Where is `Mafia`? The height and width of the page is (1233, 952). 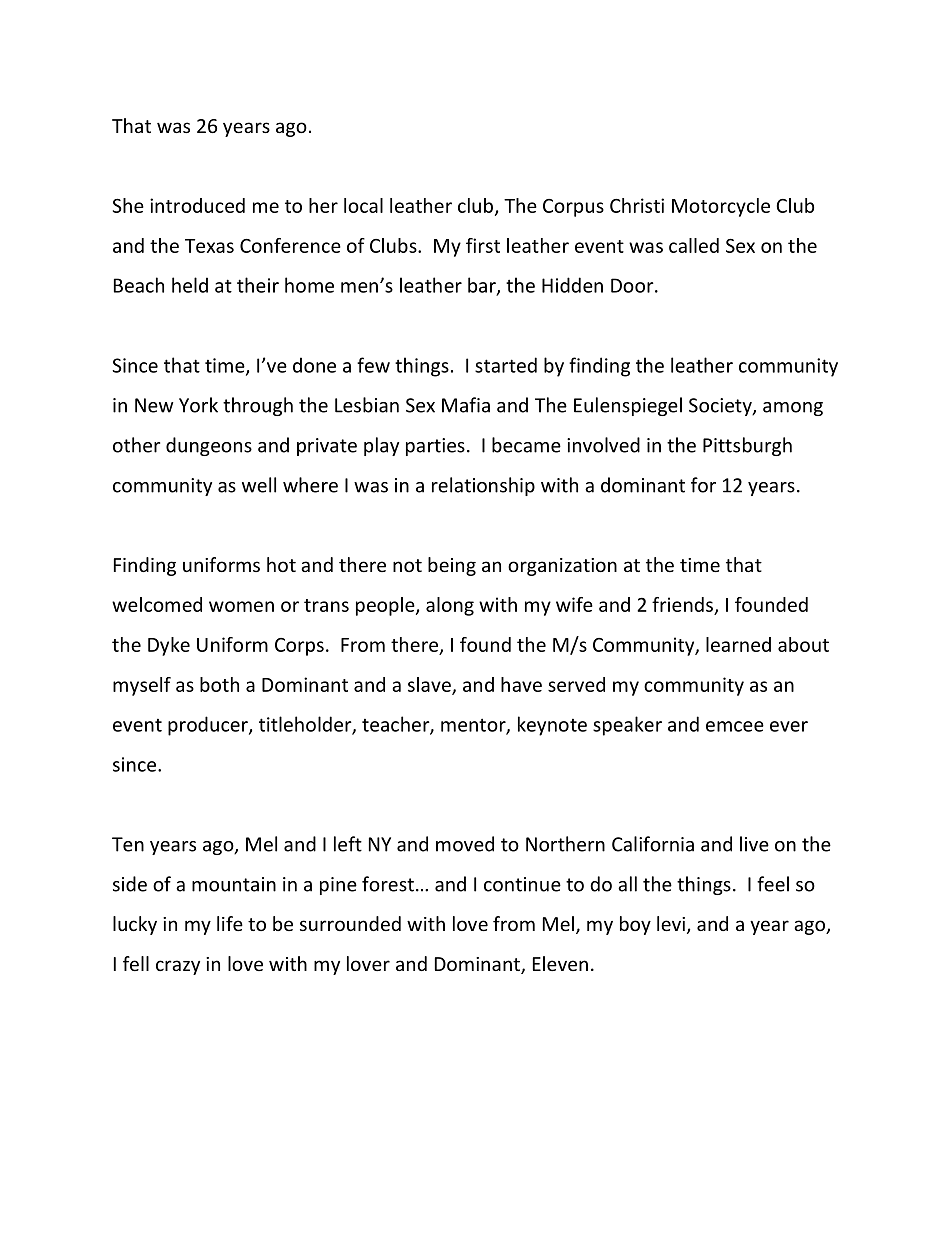
Mafia is located at coordinates (466, 405).
